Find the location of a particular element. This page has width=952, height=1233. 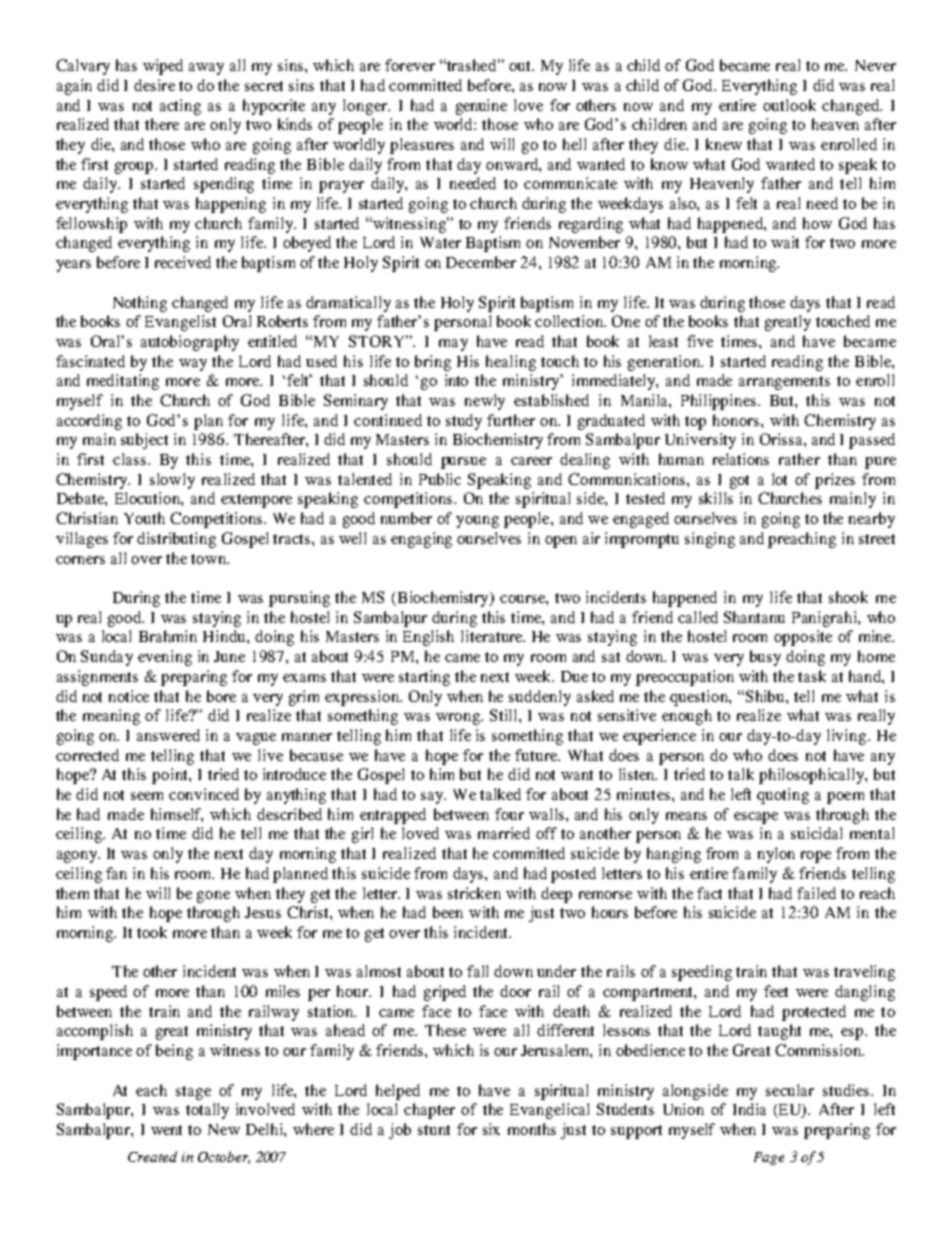

went is located at coordinates (166, 1130).
